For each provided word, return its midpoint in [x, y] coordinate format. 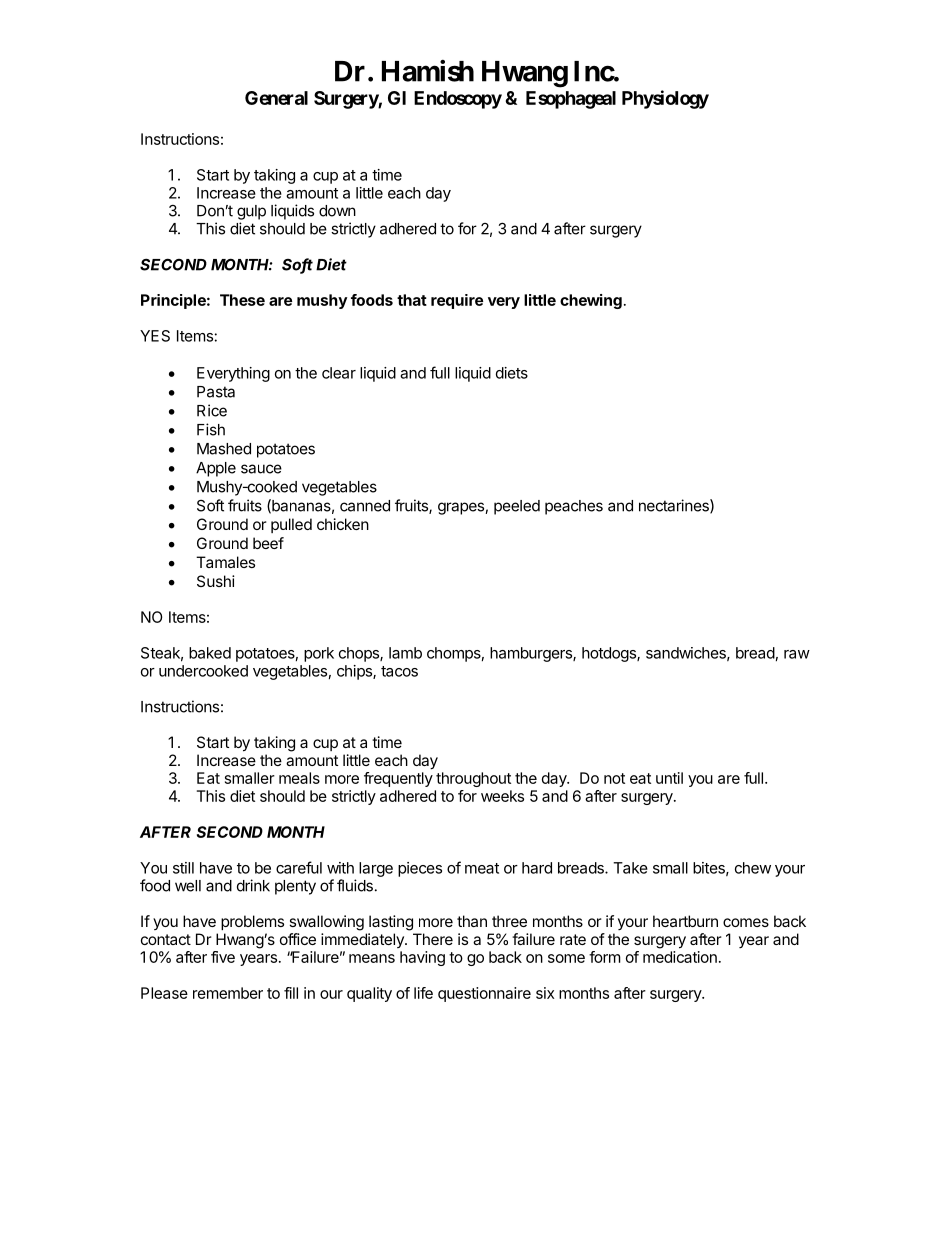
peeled [517, 507]
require [457, 301]
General [276, 98]
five [223, 957]
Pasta [216, 392]
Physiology [665, 99]
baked [210, 653]
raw [797, 654]
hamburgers [532, 654]
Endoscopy [458, 100]
